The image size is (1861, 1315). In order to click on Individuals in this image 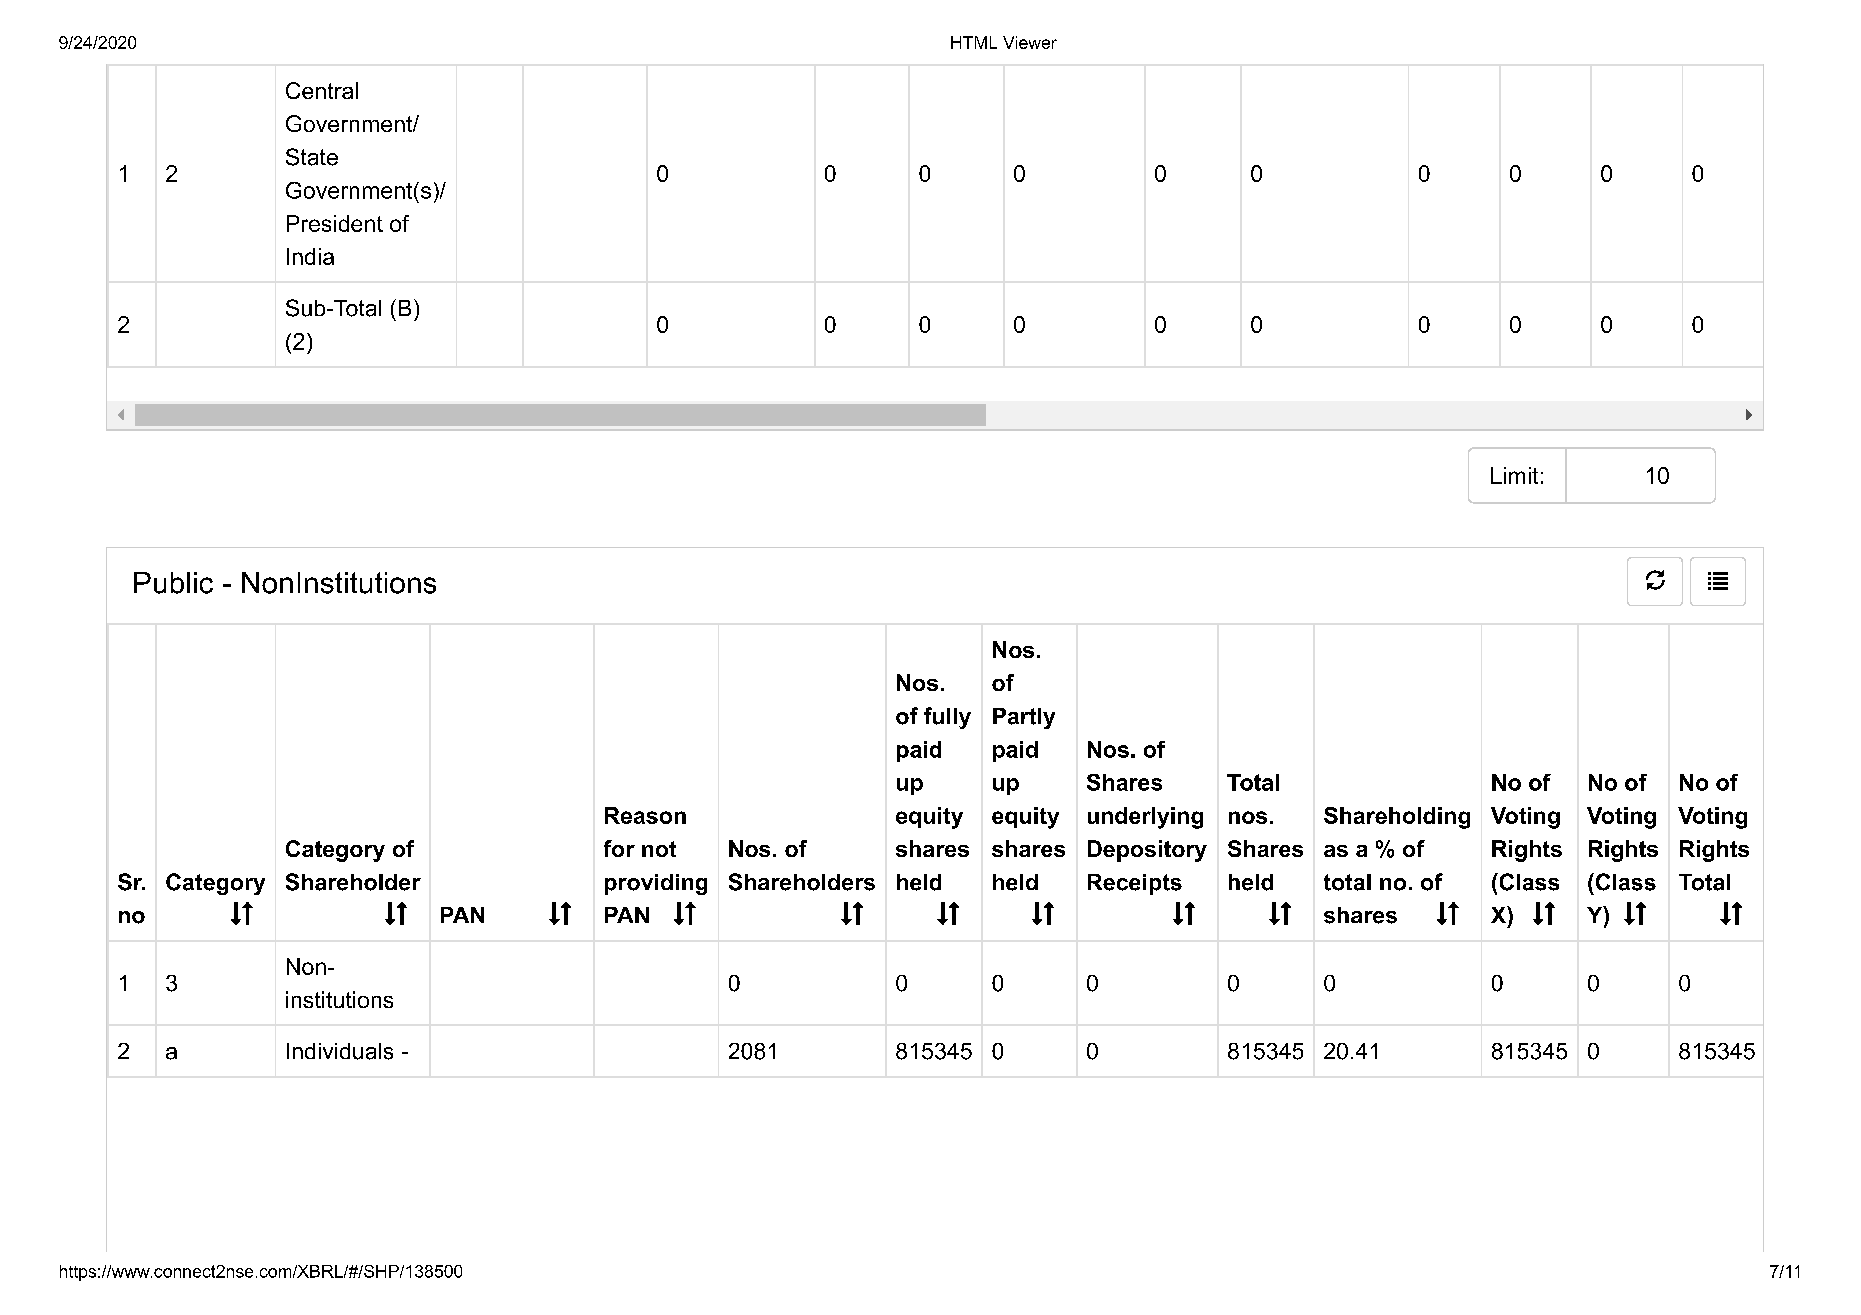, I will do `click(340, 1051)`.
